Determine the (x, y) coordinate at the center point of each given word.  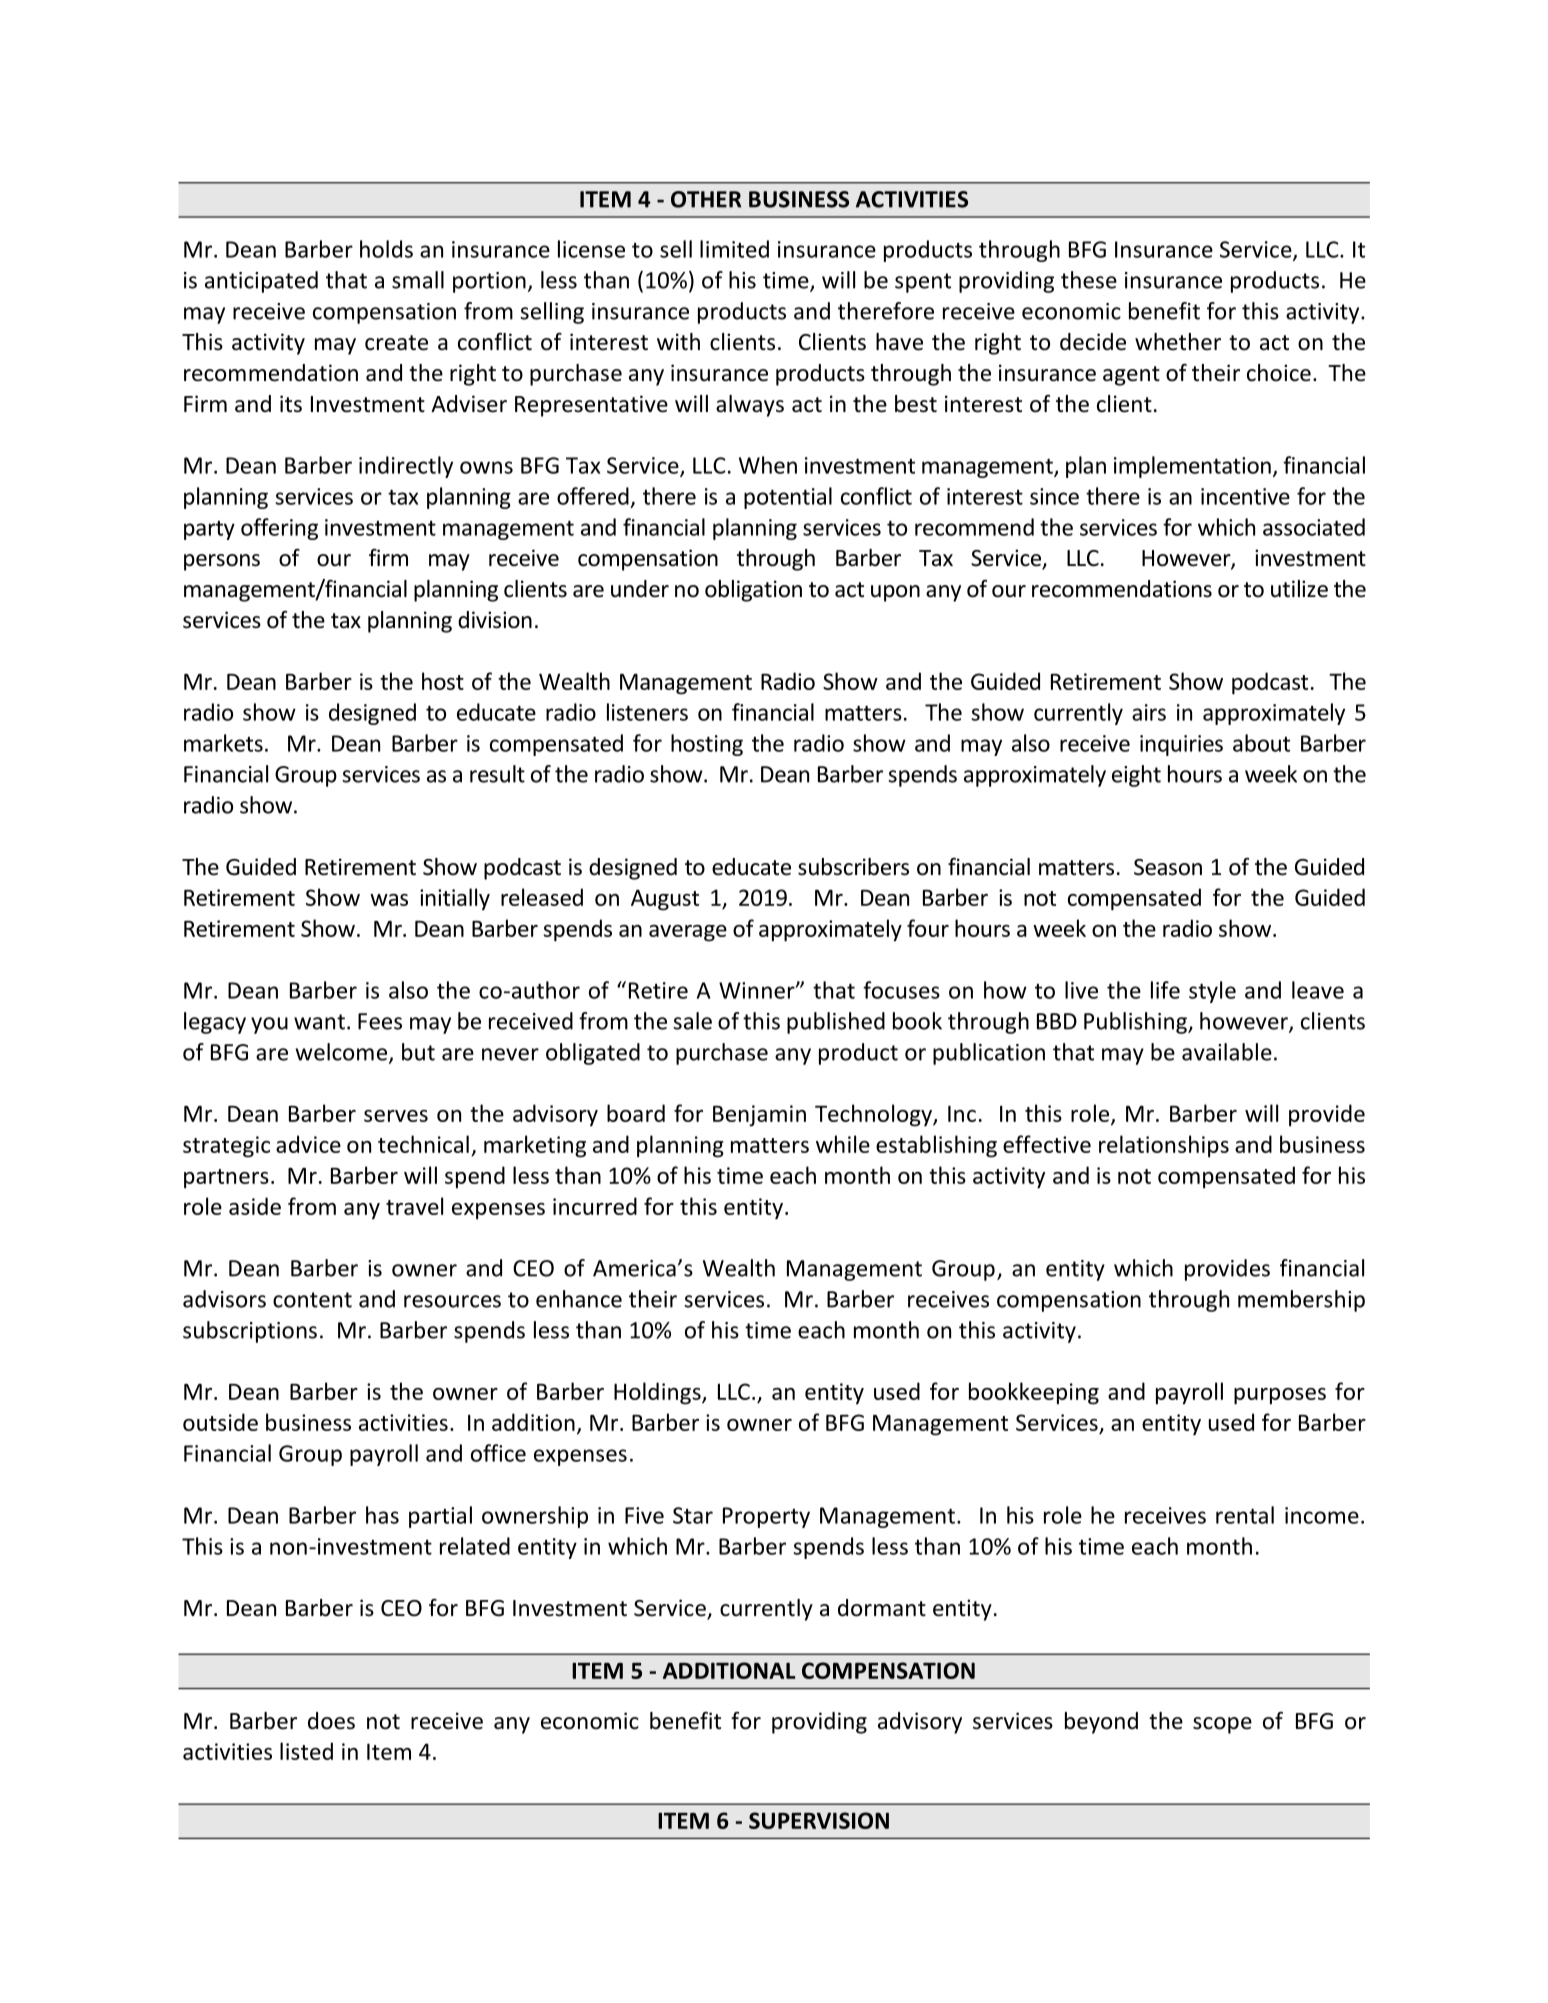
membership (1301, 1301)
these (1089, 280)
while (843, 1144)
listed (306, 1751)
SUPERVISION (819, 1820)
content (312, 1300)
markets (223, 743)
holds (386, 249)
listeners (647, 712)
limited (734, 249)
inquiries (1181, 745)
